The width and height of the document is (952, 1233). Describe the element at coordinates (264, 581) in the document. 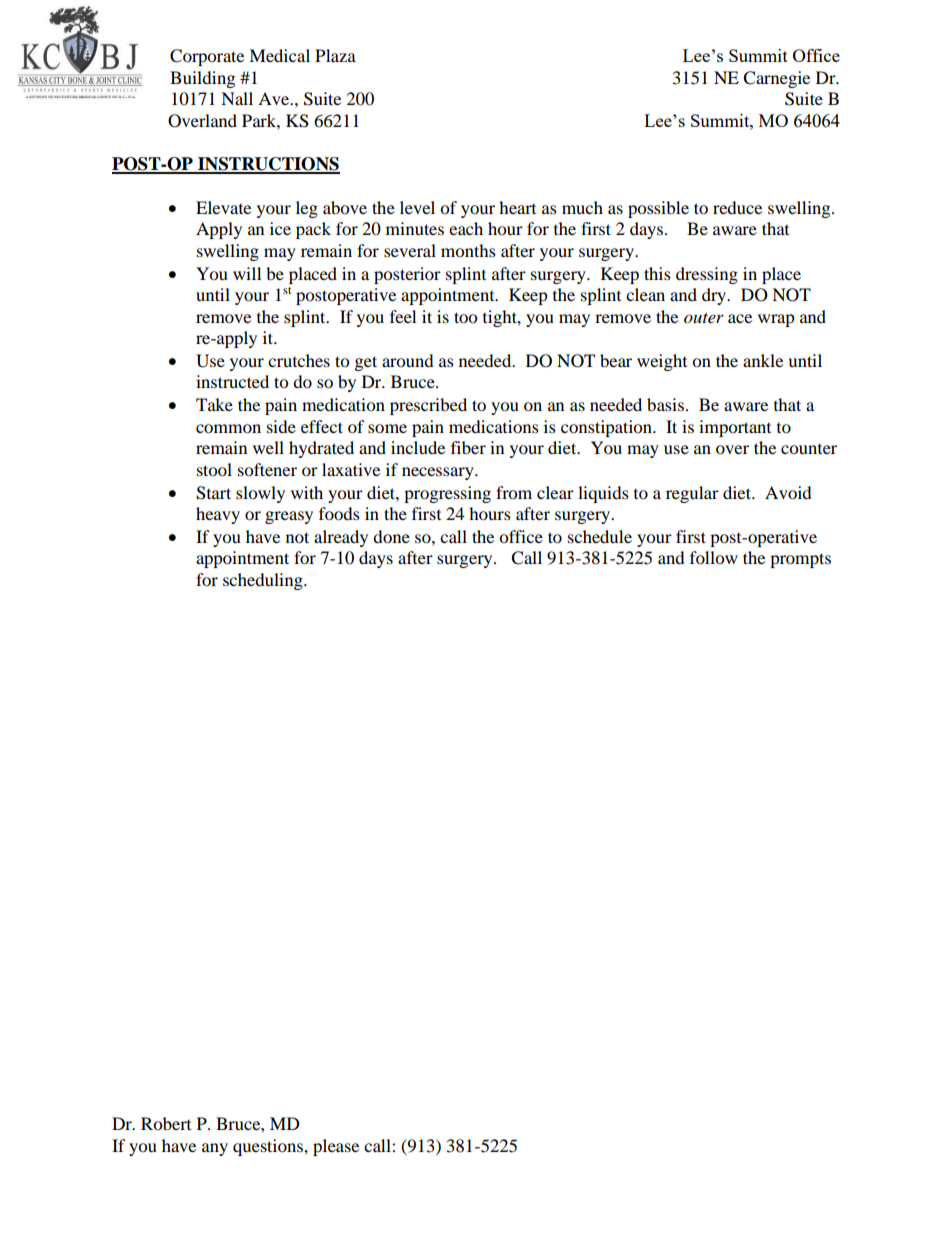

I see `scheduling` at that location.
